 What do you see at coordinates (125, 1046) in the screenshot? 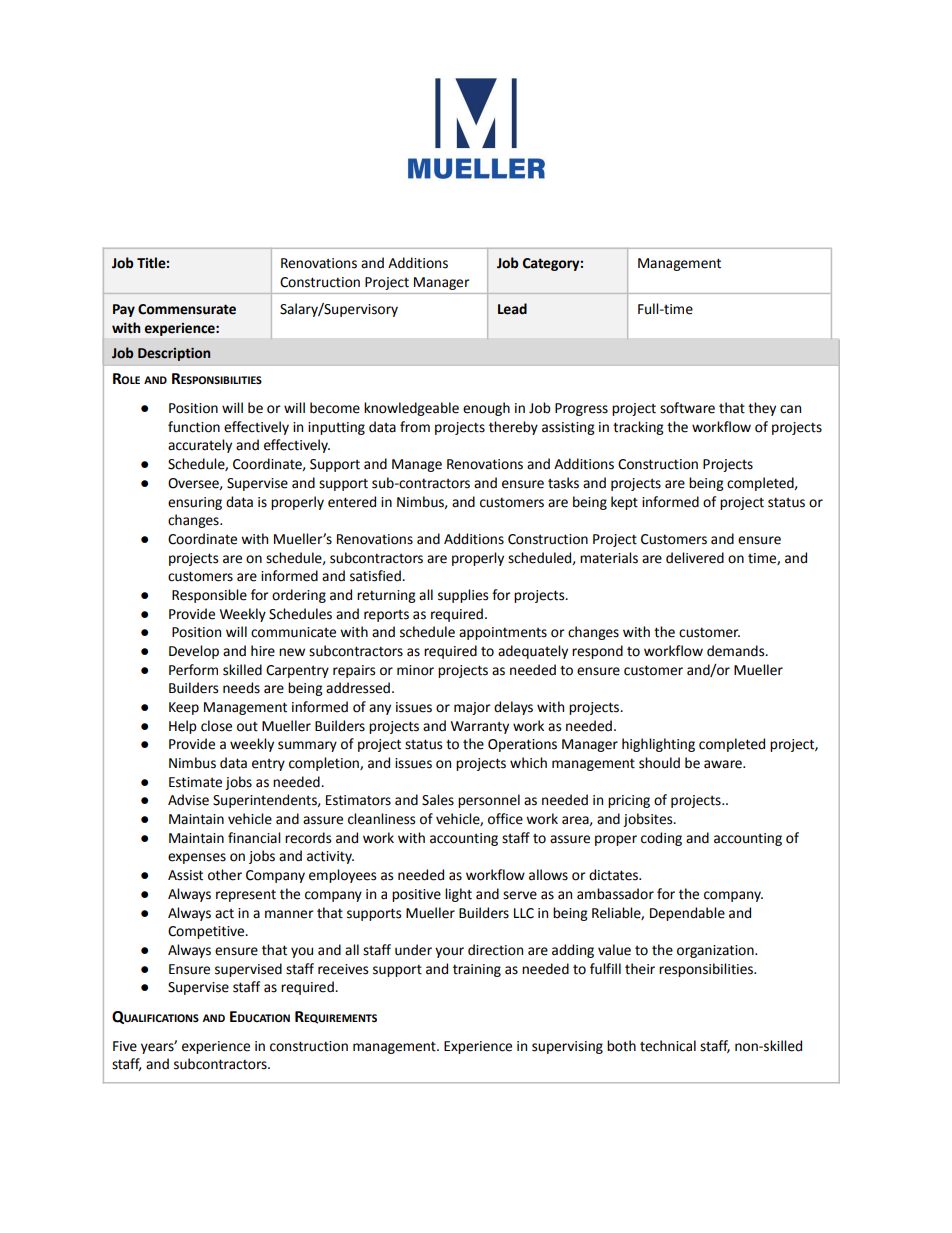
I see `Five` at bounding box center [125, 1046].
